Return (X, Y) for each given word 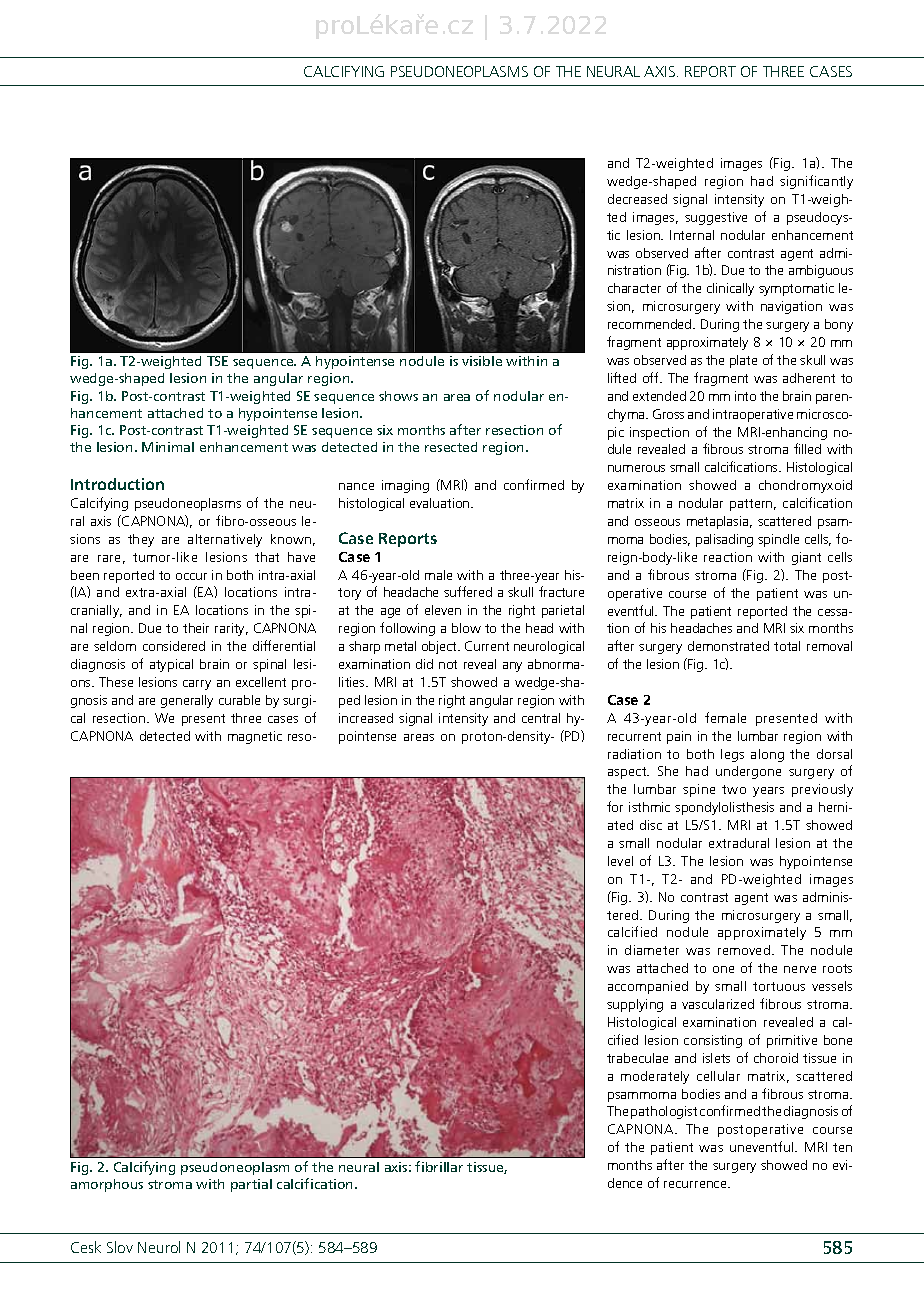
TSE (217, 361)
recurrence (696, 1184)
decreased (637, 199)
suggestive (716, 218)
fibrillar (439, 1166)
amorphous (107, 1185)
